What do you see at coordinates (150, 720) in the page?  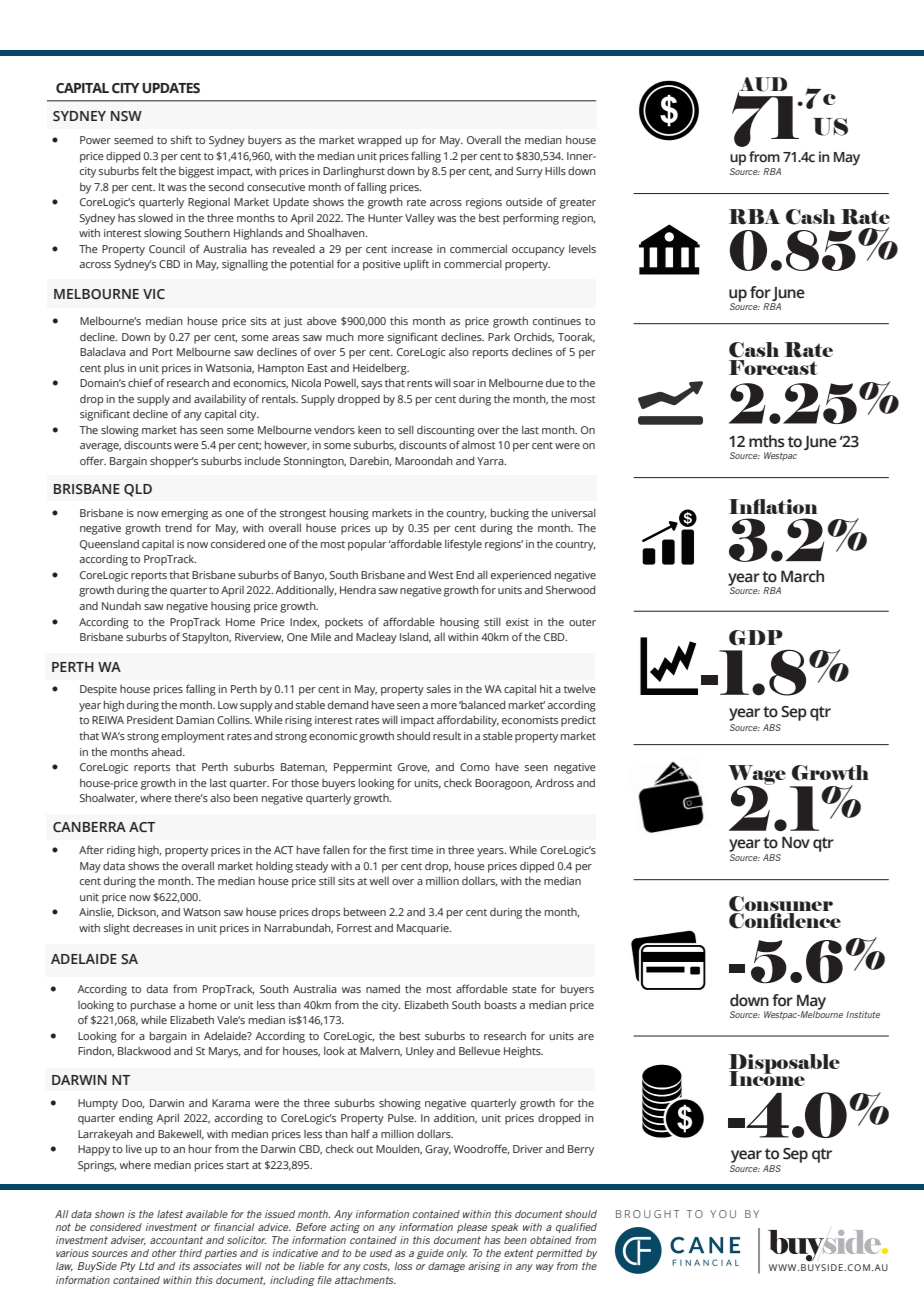 I see `President` at bounding box center [150, 720].
